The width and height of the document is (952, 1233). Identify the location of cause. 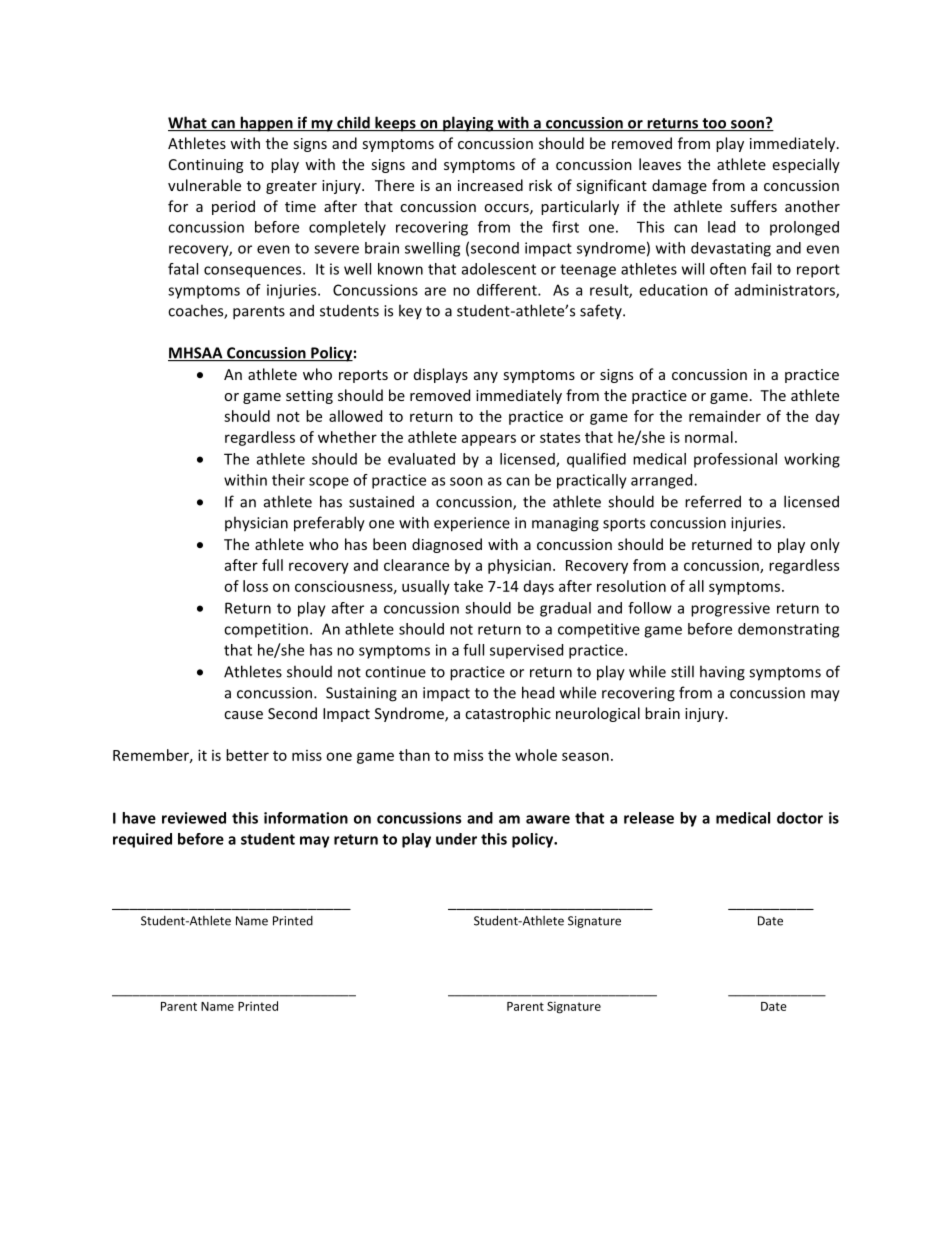
(243, 715).
